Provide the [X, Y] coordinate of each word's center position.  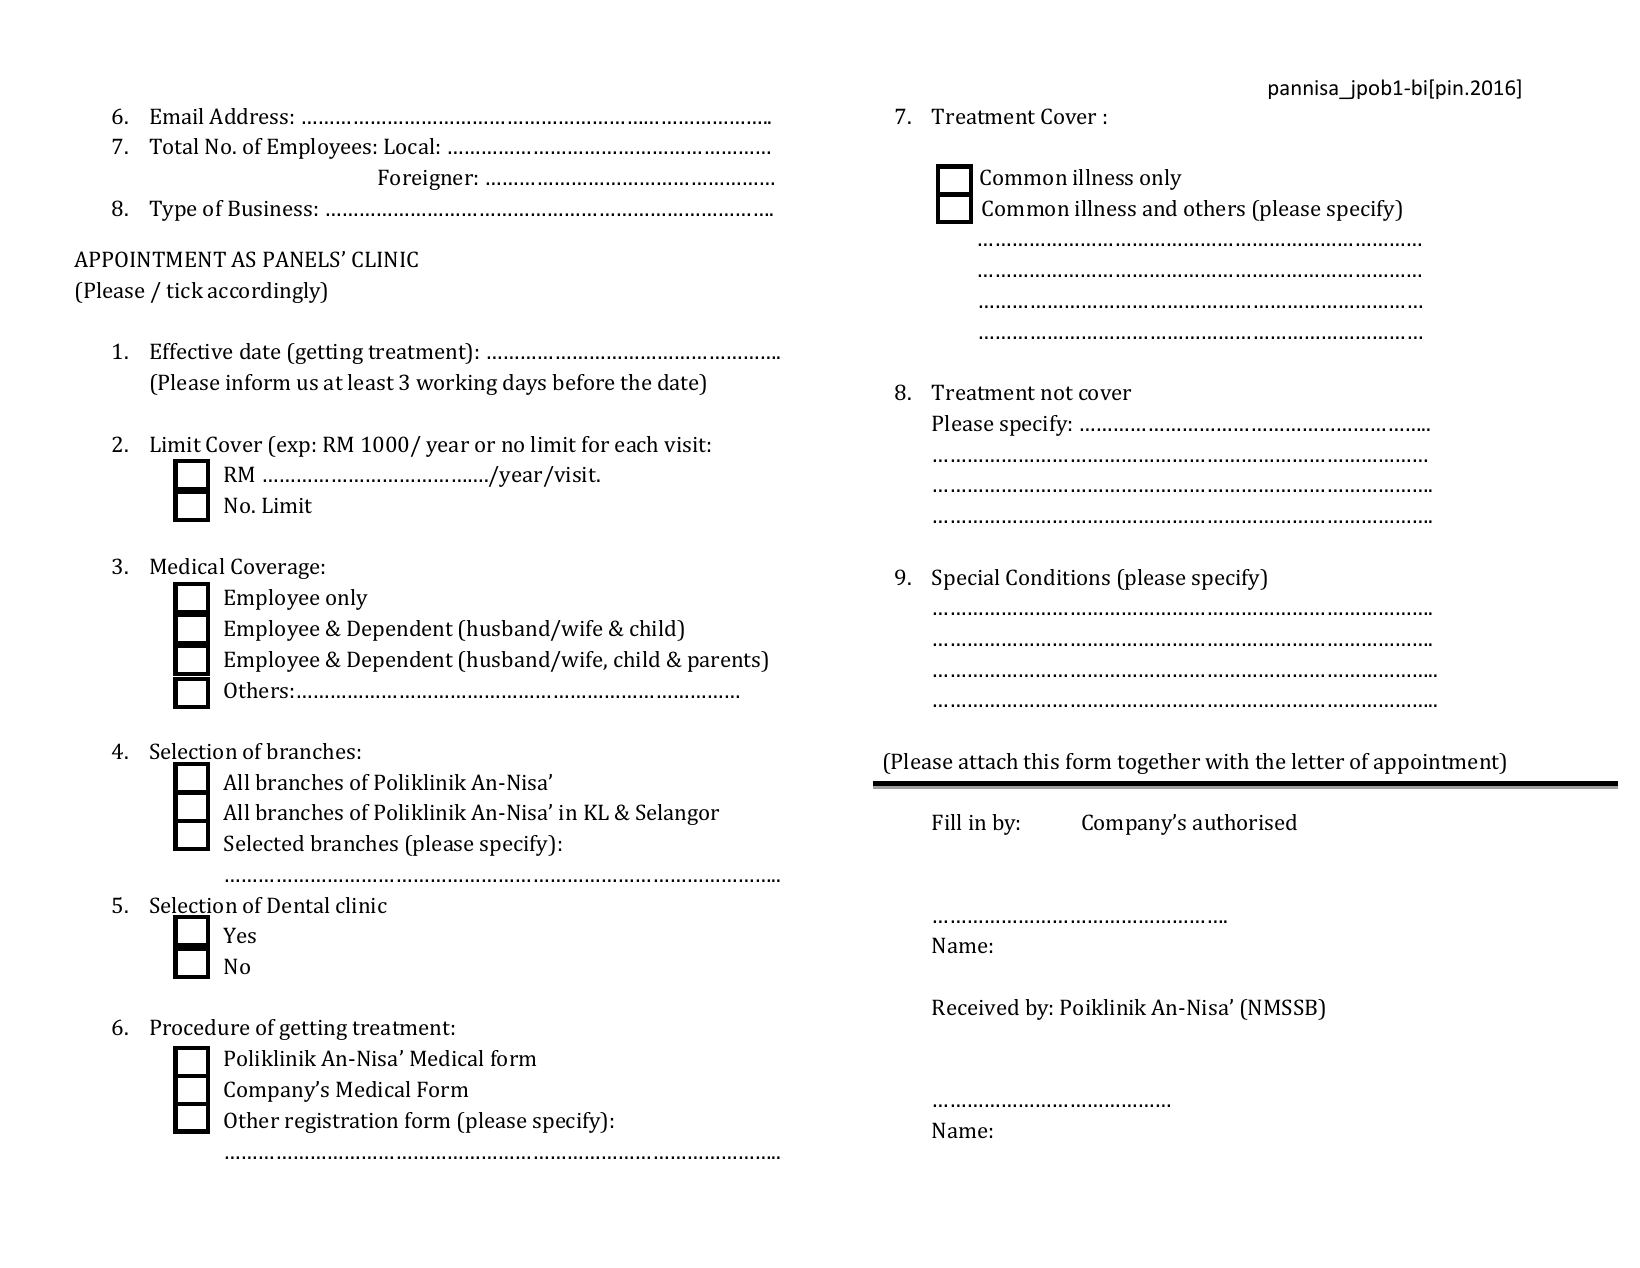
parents [725, 661]
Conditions [1058, 577]
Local [409, 146]
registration [341, 1123]
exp [292, 449]
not [1057, 393]
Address [248, 116]
